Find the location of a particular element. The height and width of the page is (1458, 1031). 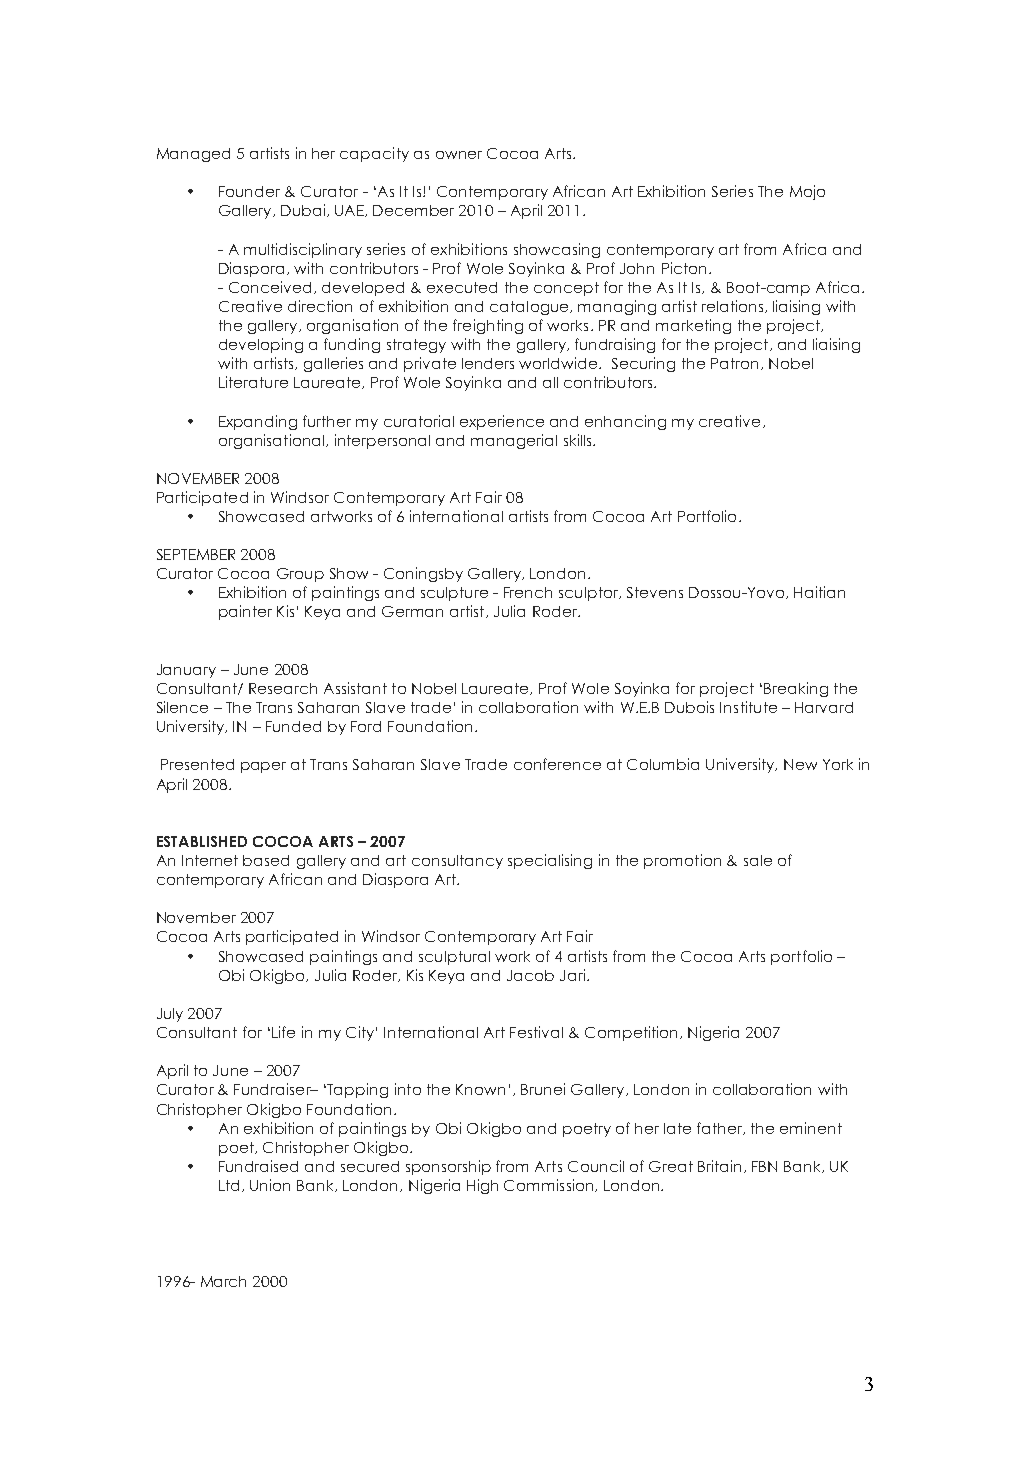

Mojo is located at coordinates (807, 192).
